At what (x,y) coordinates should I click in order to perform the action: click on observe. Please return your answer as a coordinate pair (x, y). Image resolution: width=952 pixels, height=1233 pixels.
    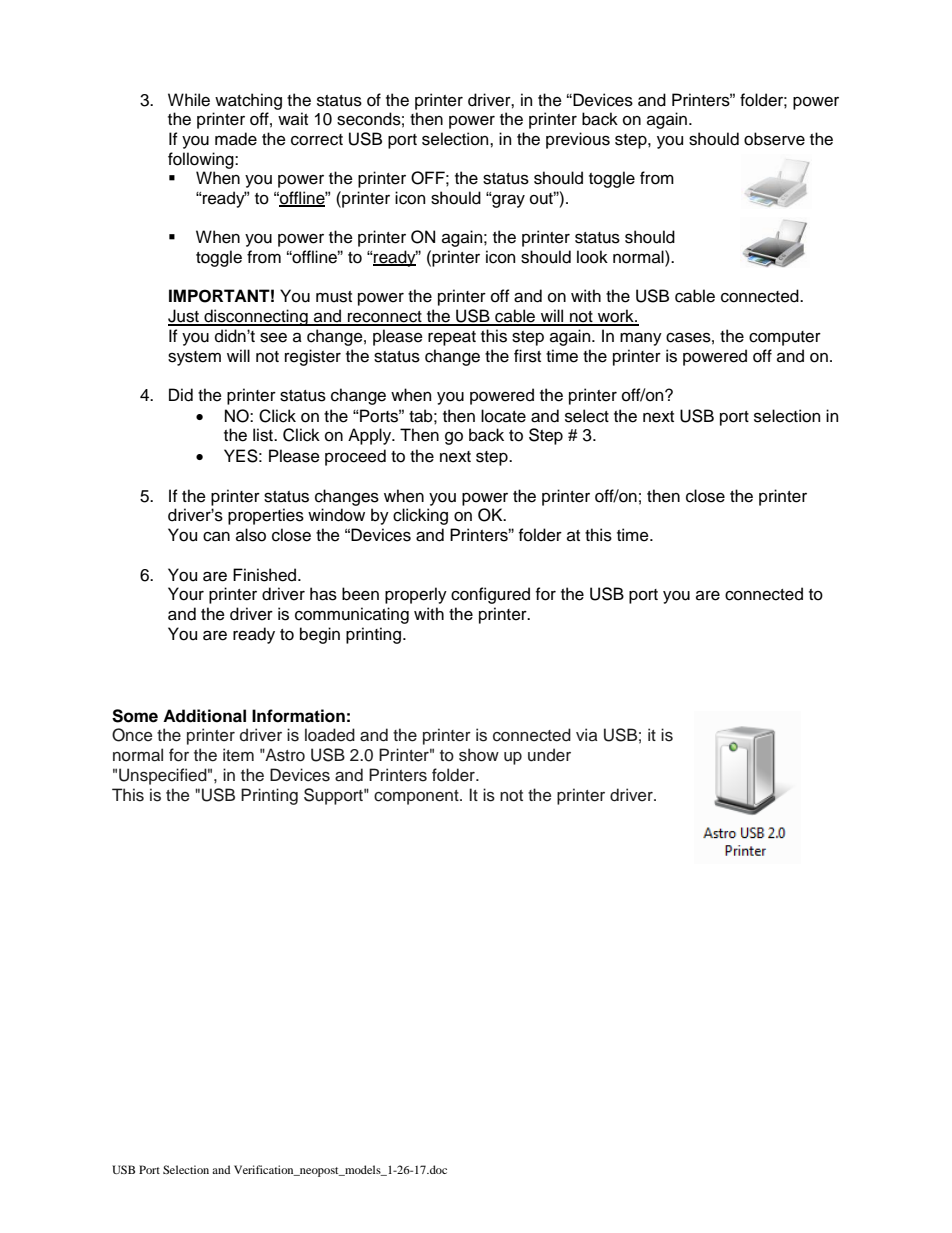
    Looking at the image, I should click on (774, 139).
